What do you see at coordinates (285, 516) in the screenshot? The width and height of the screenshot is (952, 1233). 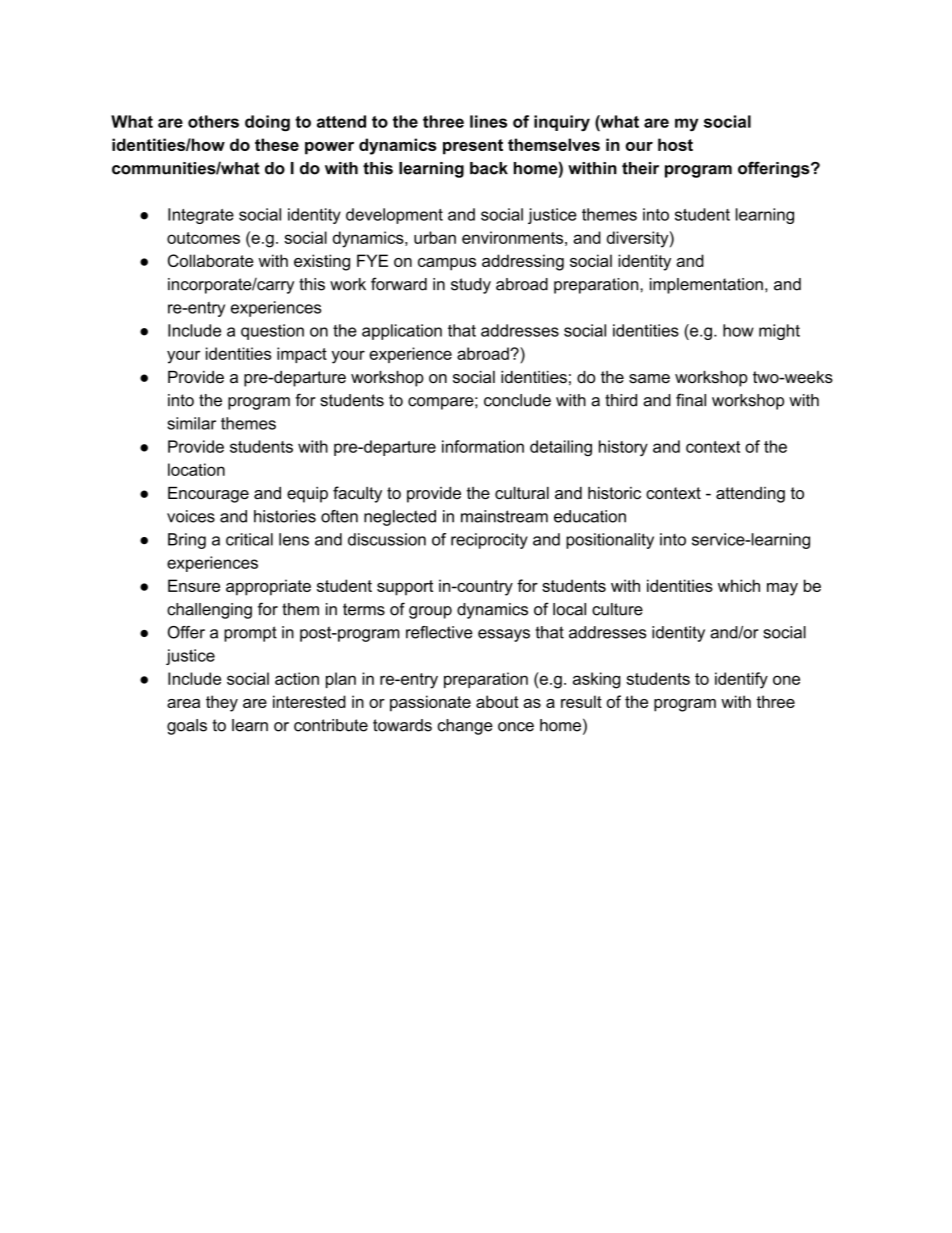 I see `histories` at bounding box center [285, 516].
